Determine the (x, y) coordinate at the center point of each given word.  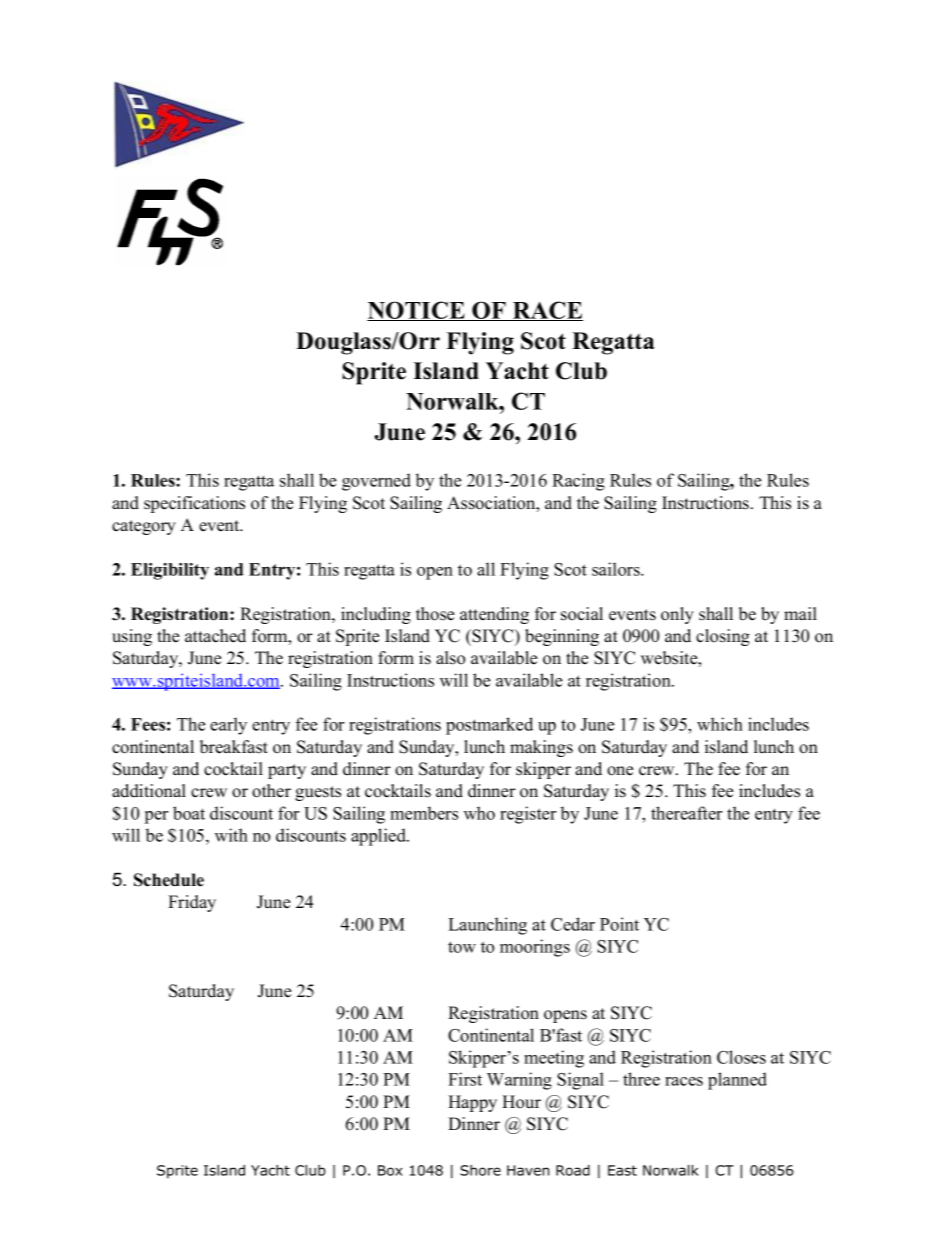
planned (737, 1081)
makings (541, 748)
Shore (480, 1170)
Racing (578, 482)
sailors (617, 569)
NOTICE (417, 311)
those (435, 614)
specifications (194, 504)
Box (390, 1170)
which (720, 724)
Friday (192, 903)
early (228, 726)
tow (462, 947)
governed (376, 482)
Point (619, 924)
